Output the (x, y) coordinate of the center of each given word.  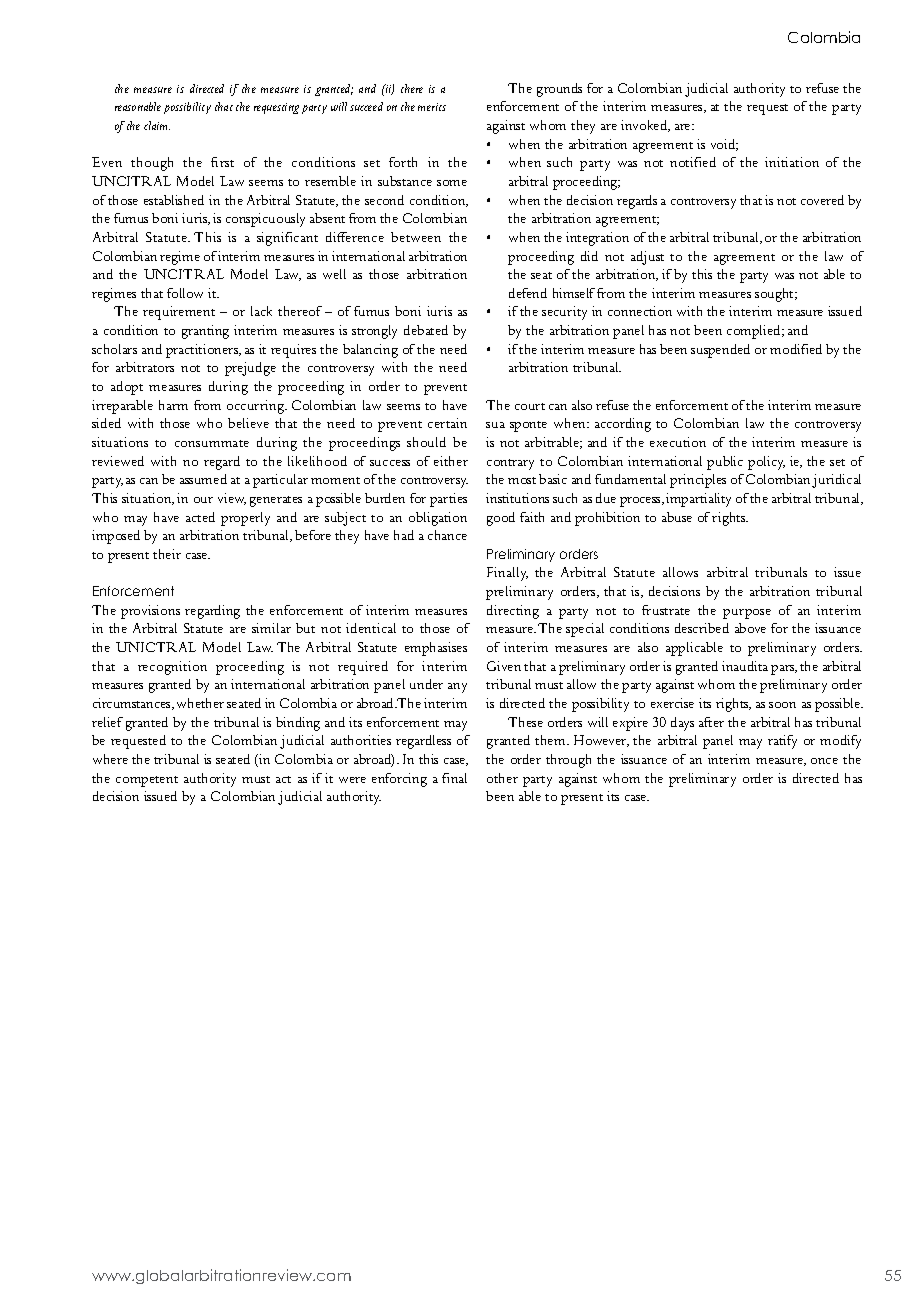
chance (447, 535)
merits (432, 107)
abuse (677, 517)
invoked (645, 126)
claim (157, 125)
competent (147, 781)
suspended (720, 351)
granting (205, 332)
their (167, 554)
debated (426, 330)
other (502, 778)
